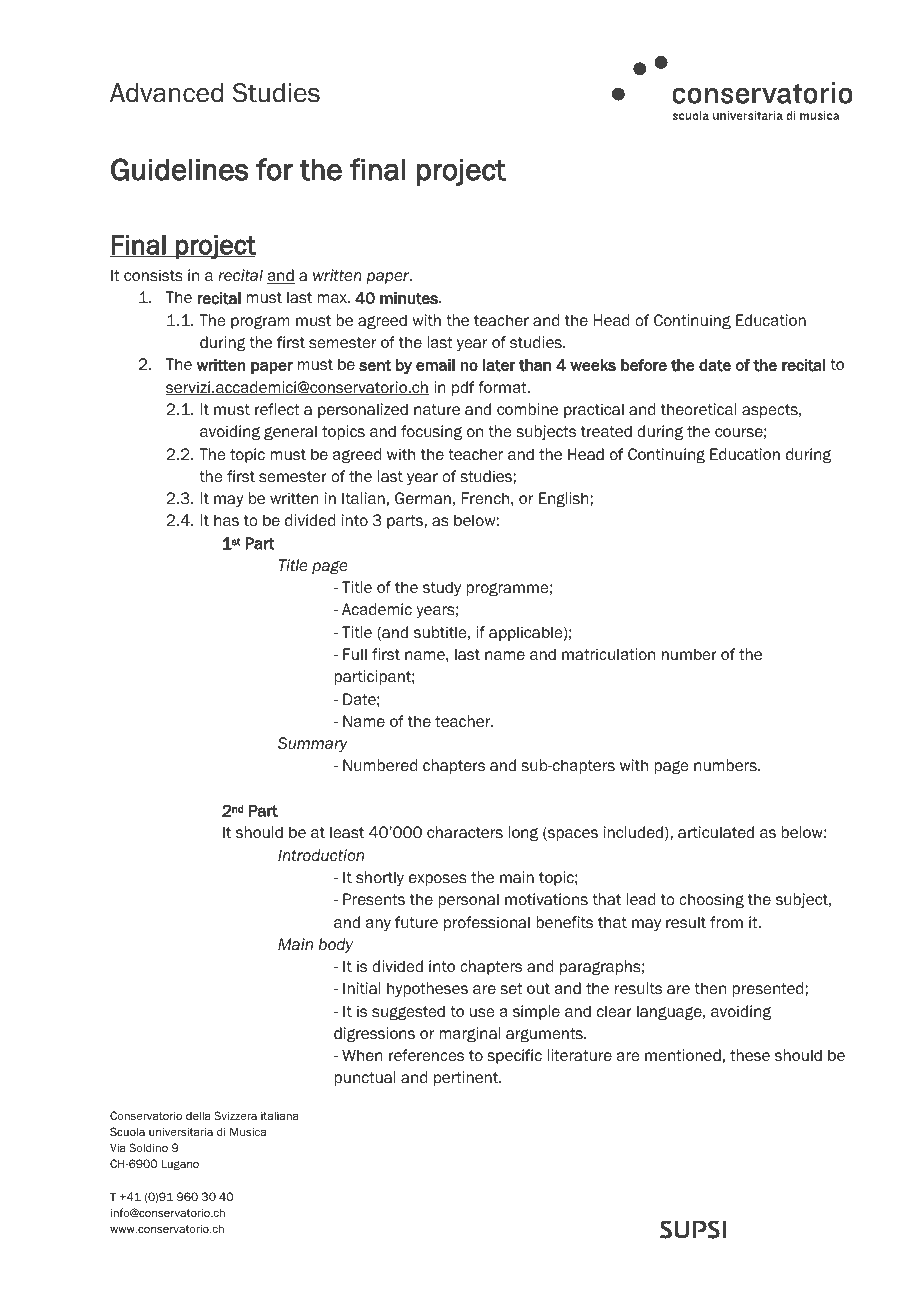 This screenshot has width=924, height=1308. I want to click on della, so click(198, 1115).
